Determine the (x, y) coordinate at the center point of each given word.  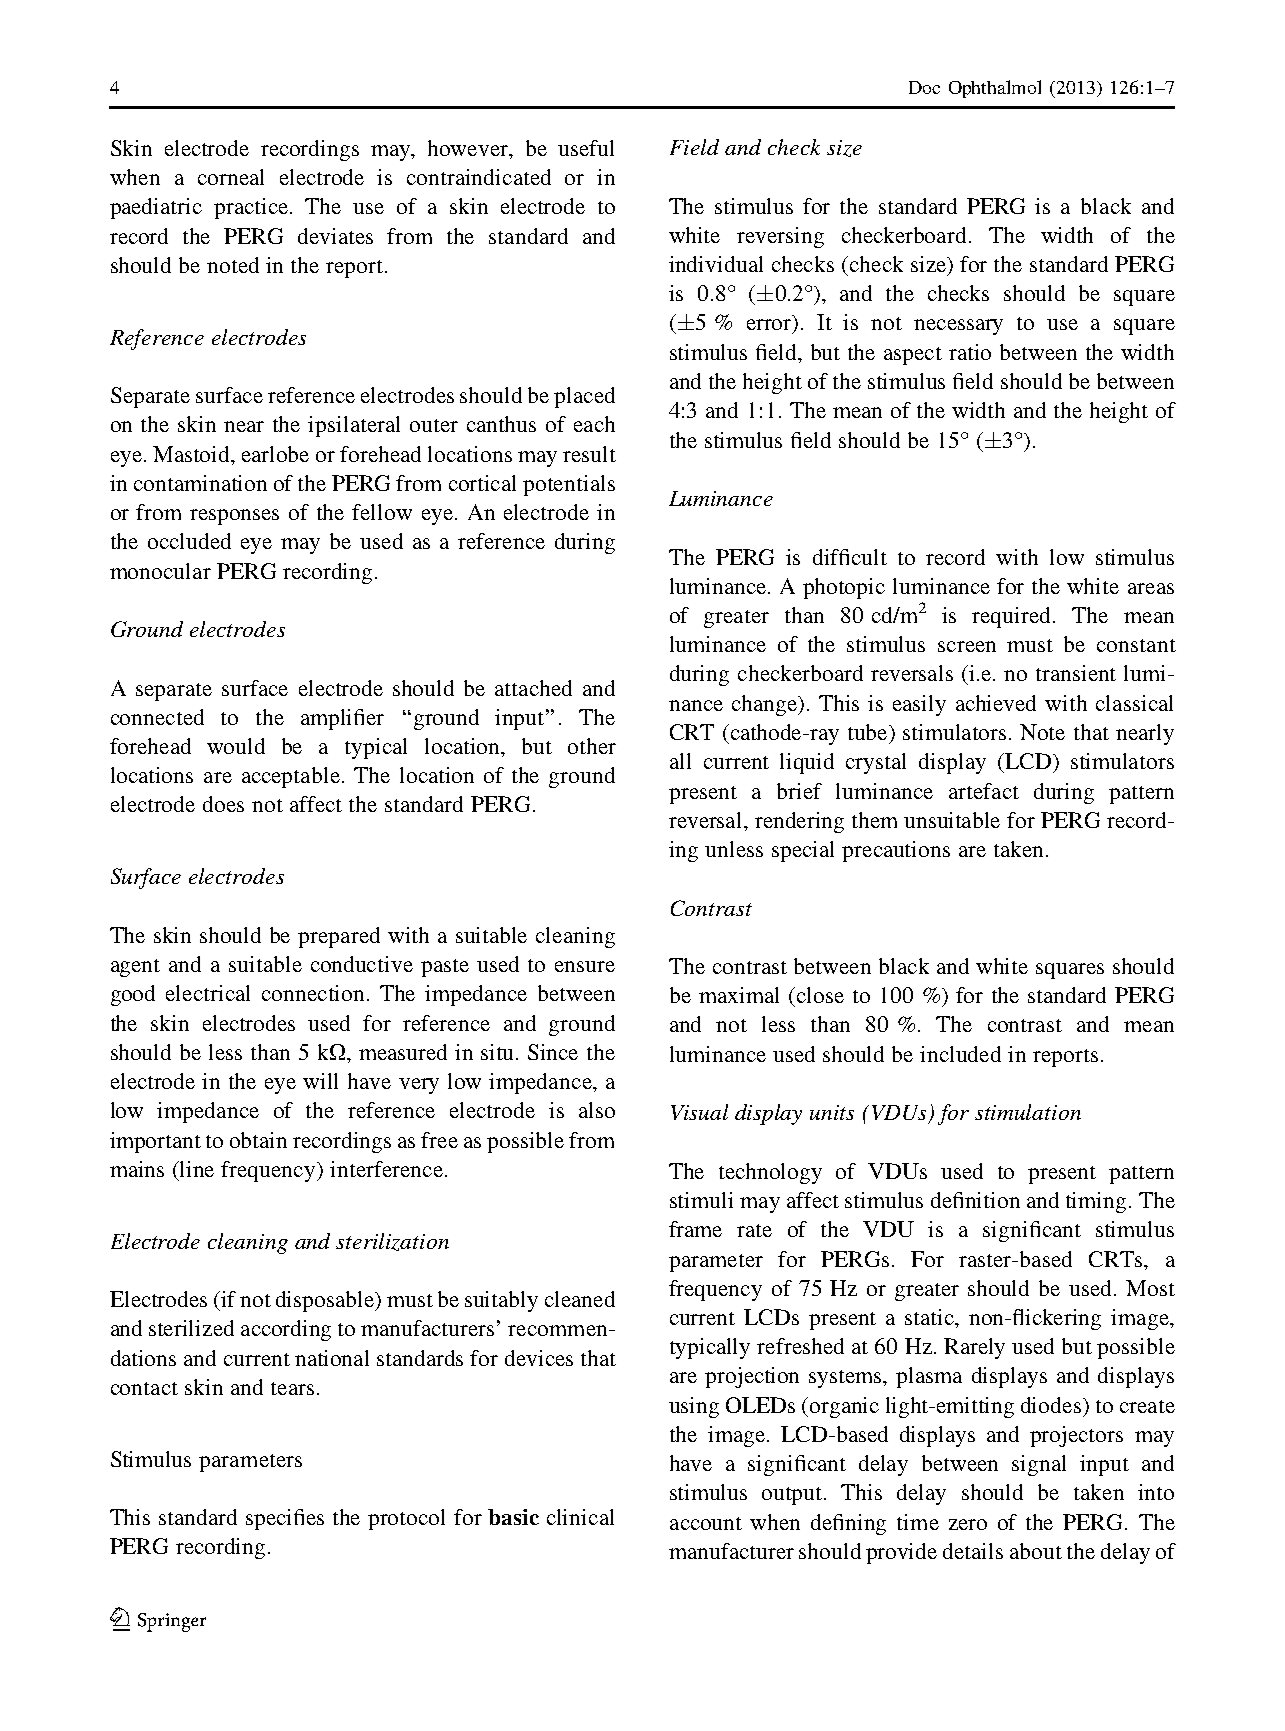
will (320, 1081)
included (960, 1054)
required (1011, 617)
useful (586, 148)
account (706, 1523)
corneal (231, 177)
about (1036, 1551)
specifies (285, 1519)
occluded (189, 541)
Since (553, 1052)
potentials (569, 485)
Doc (924, 87)
